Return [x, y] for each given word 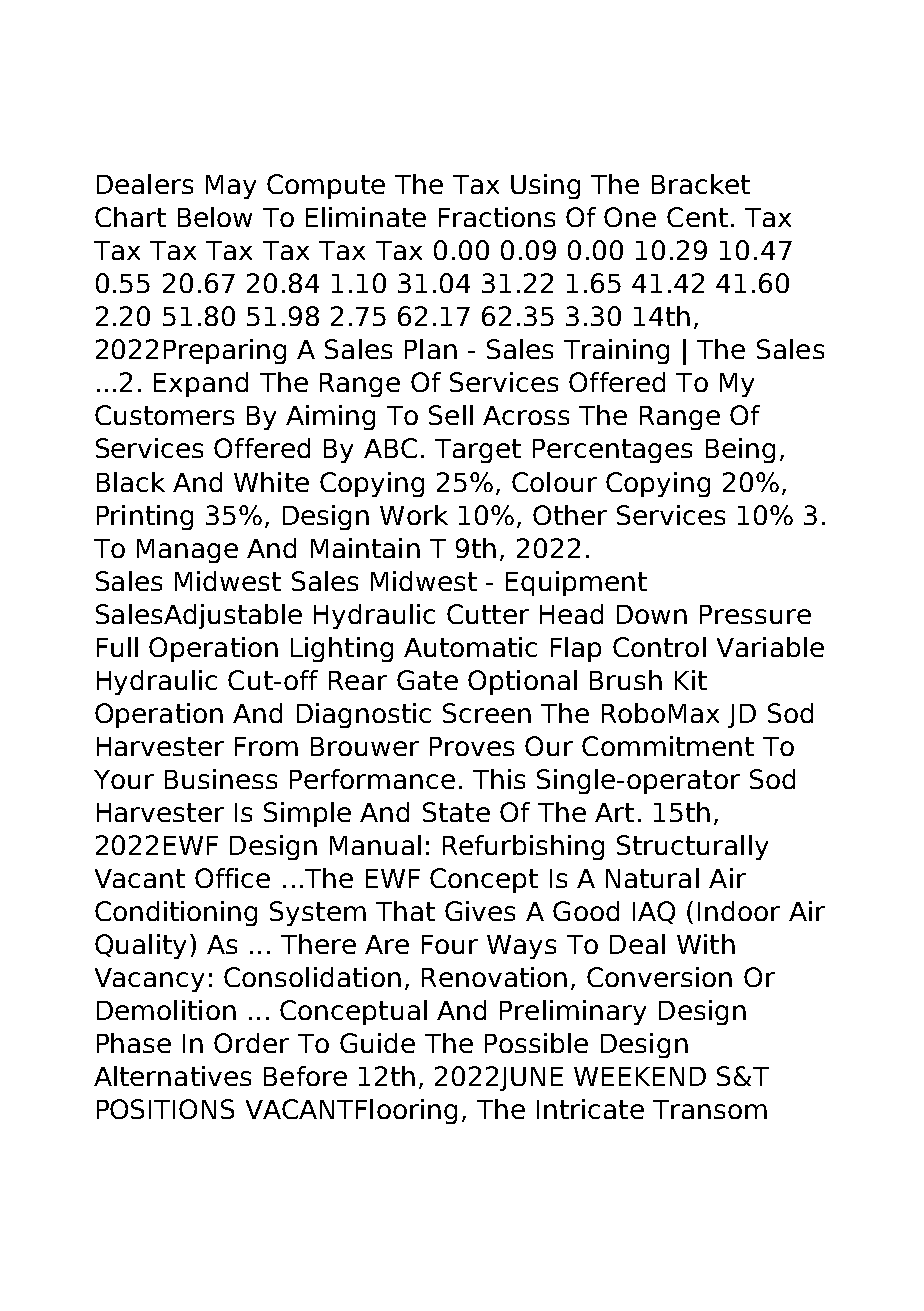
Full [117, 647]
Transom [710, 1109]
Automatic [470, 647]
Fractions [497, 217]
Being [740, 450]
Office [232, 878]
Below [215, 217]
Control [659, 647]
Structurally [692, 847]
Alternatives [172, 1076]
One [630, 217]
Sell [451, 415]
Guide [377, 1043]
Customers [164, 415]
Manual [375, 845]
